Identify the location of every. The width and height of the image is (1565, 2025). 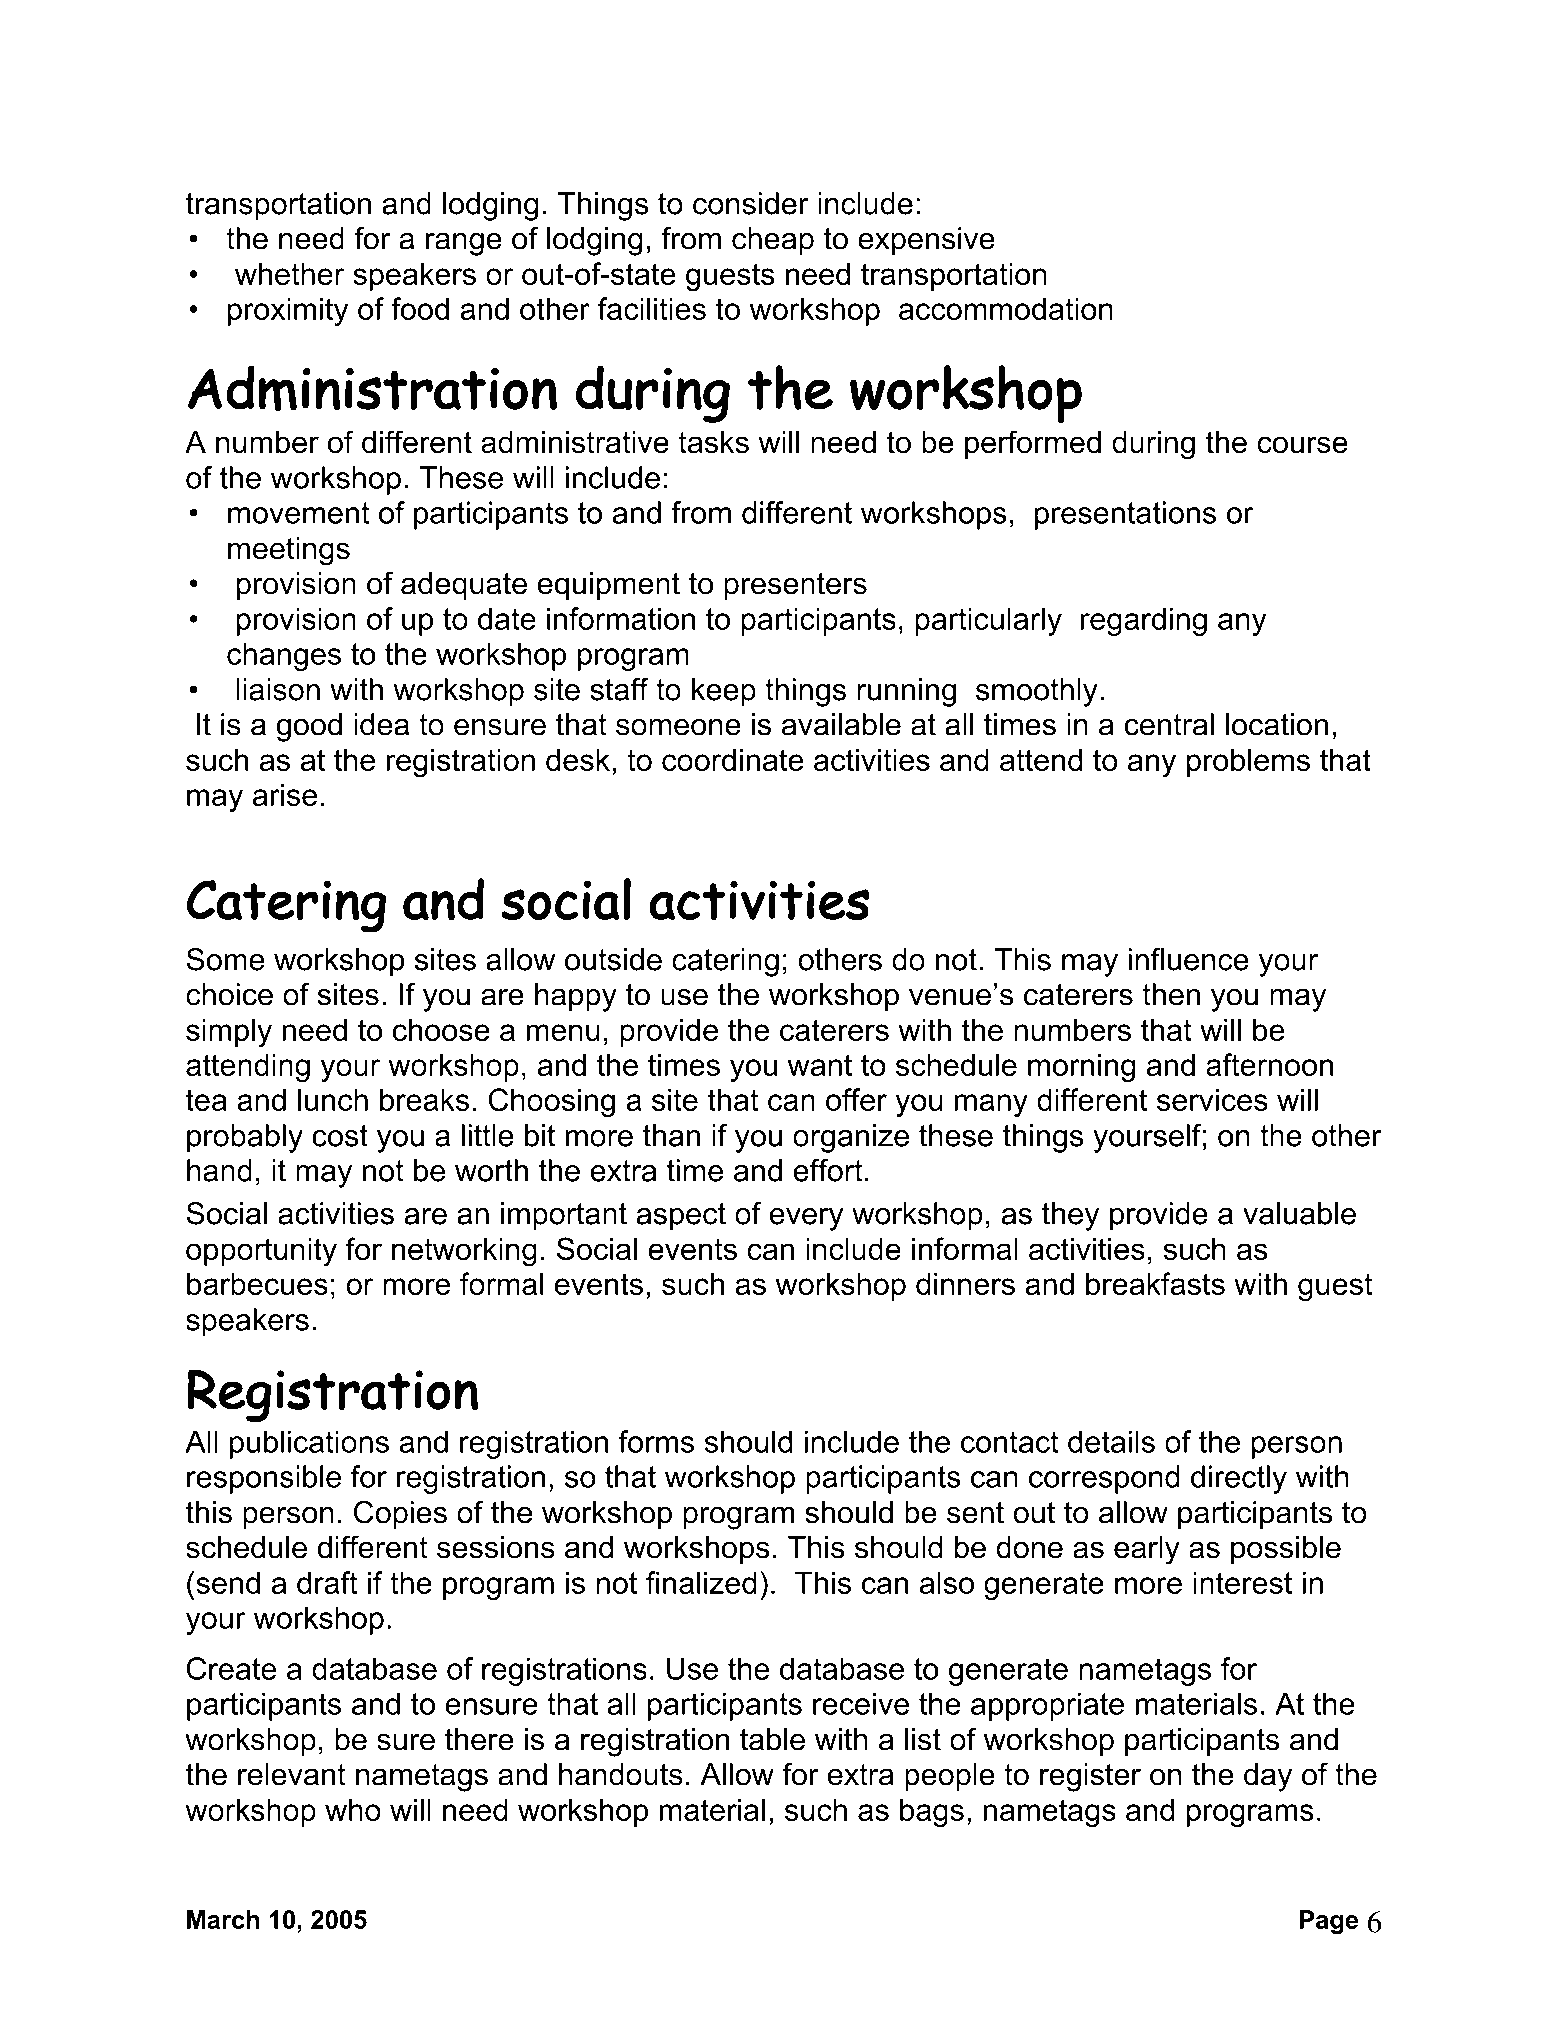
(807, 1219).
